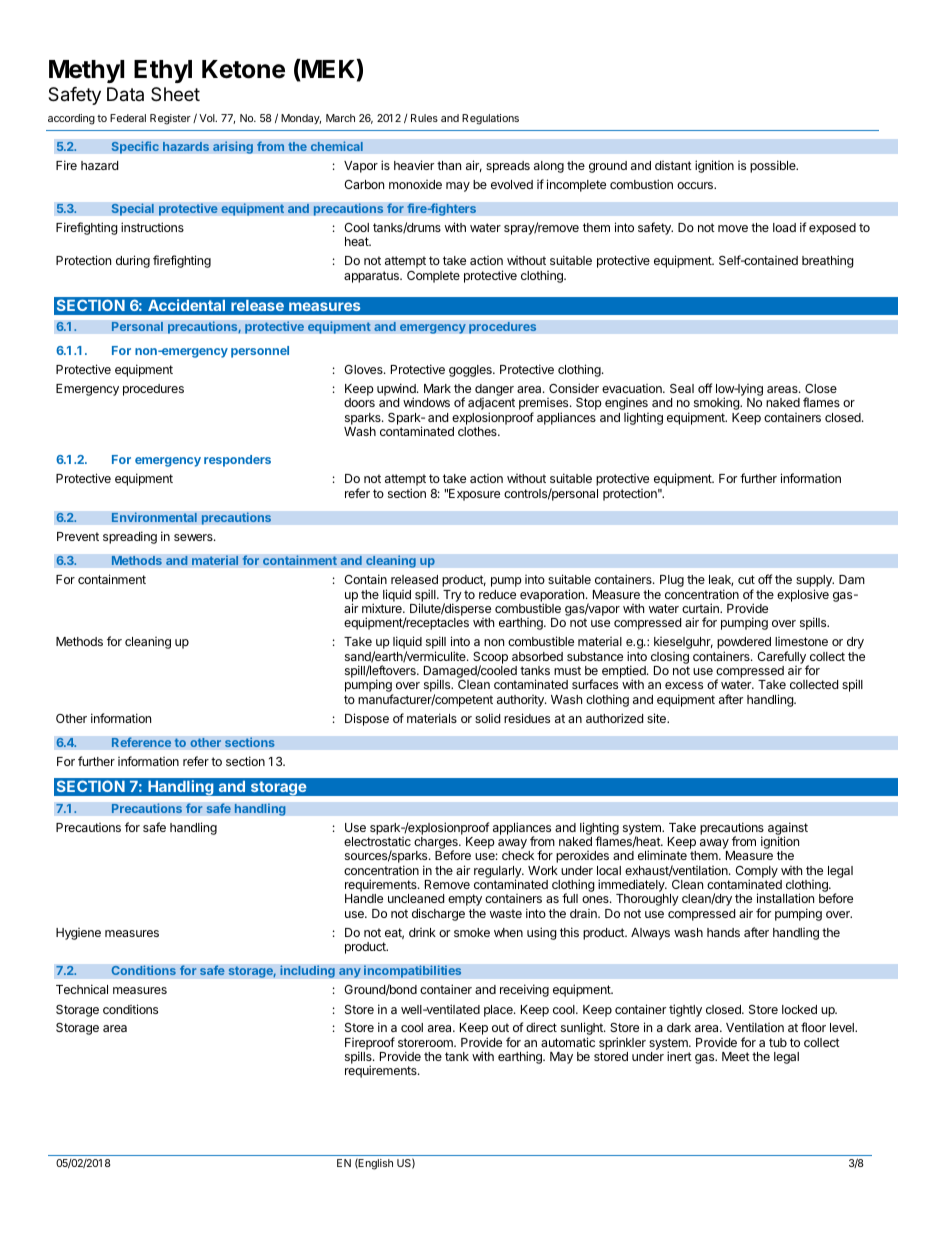 Image resolution: width=952 pixels, height=1233 pixels. Describe the element at coordinates (778, 1042) in the screenshot. I see `tub` at that location.
